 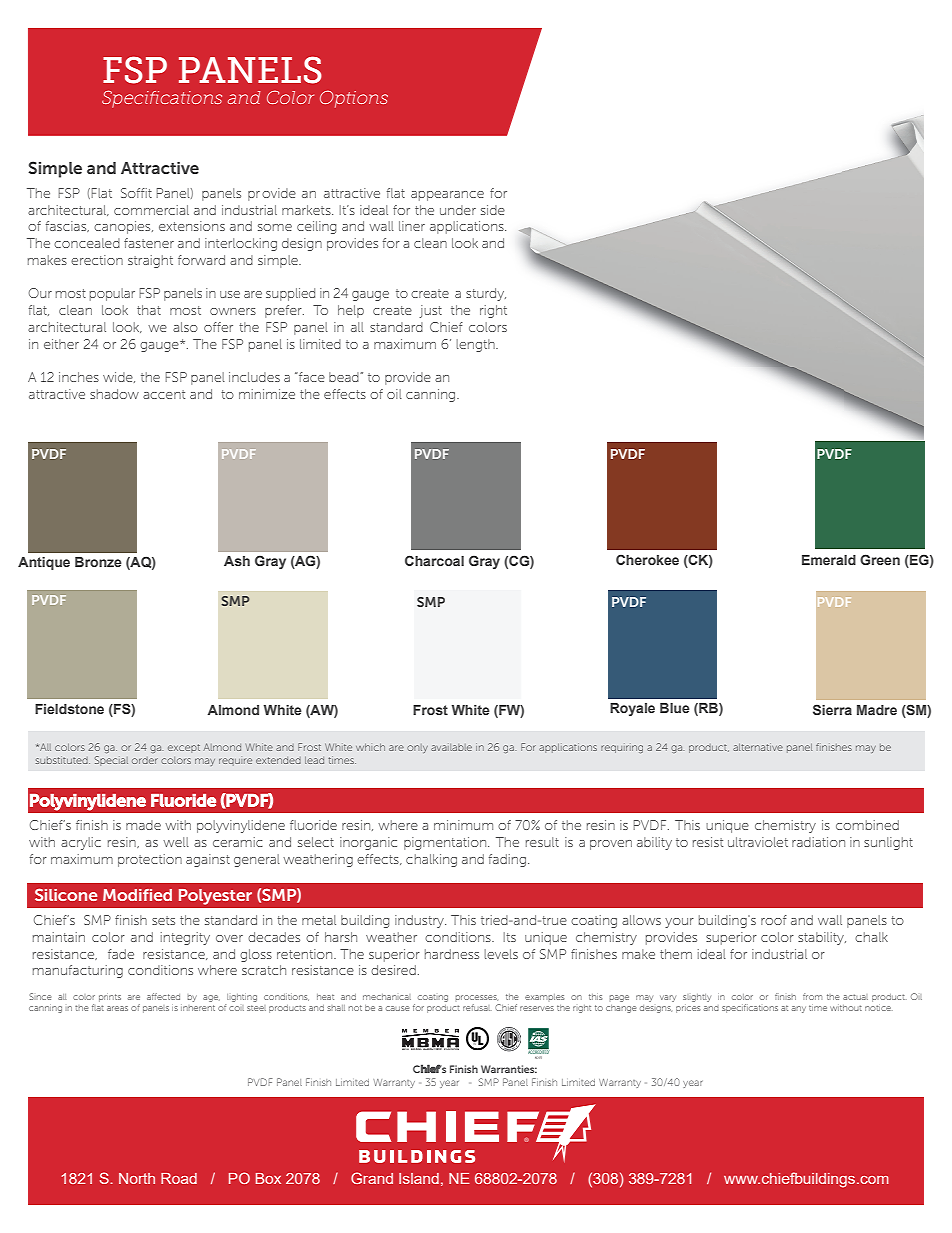 I want to click on affected, so click(x=163, y=996).
